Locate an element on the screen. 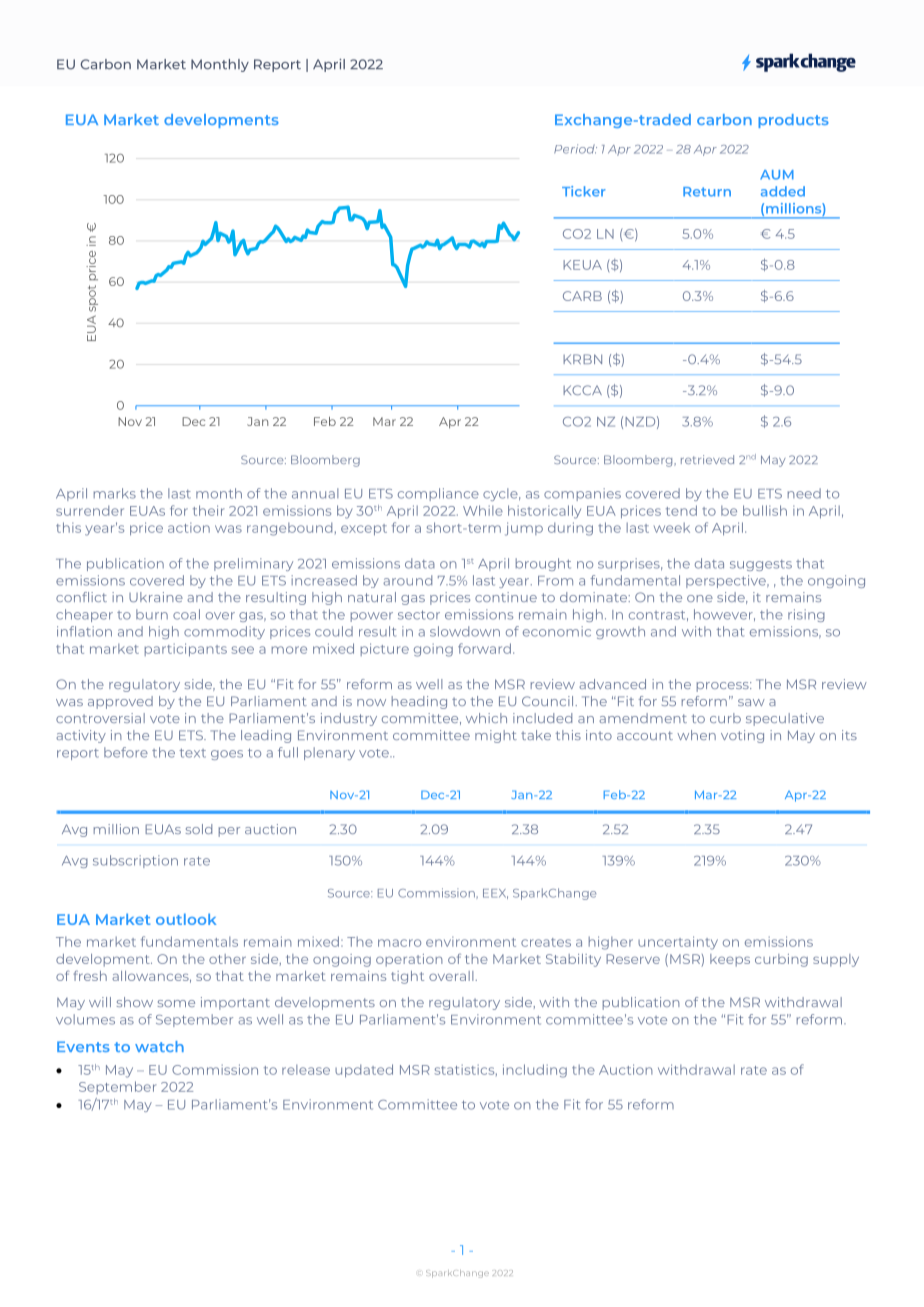 This screenshot has height=1307, width=924. compliance is located at coordinates (438, 494).
